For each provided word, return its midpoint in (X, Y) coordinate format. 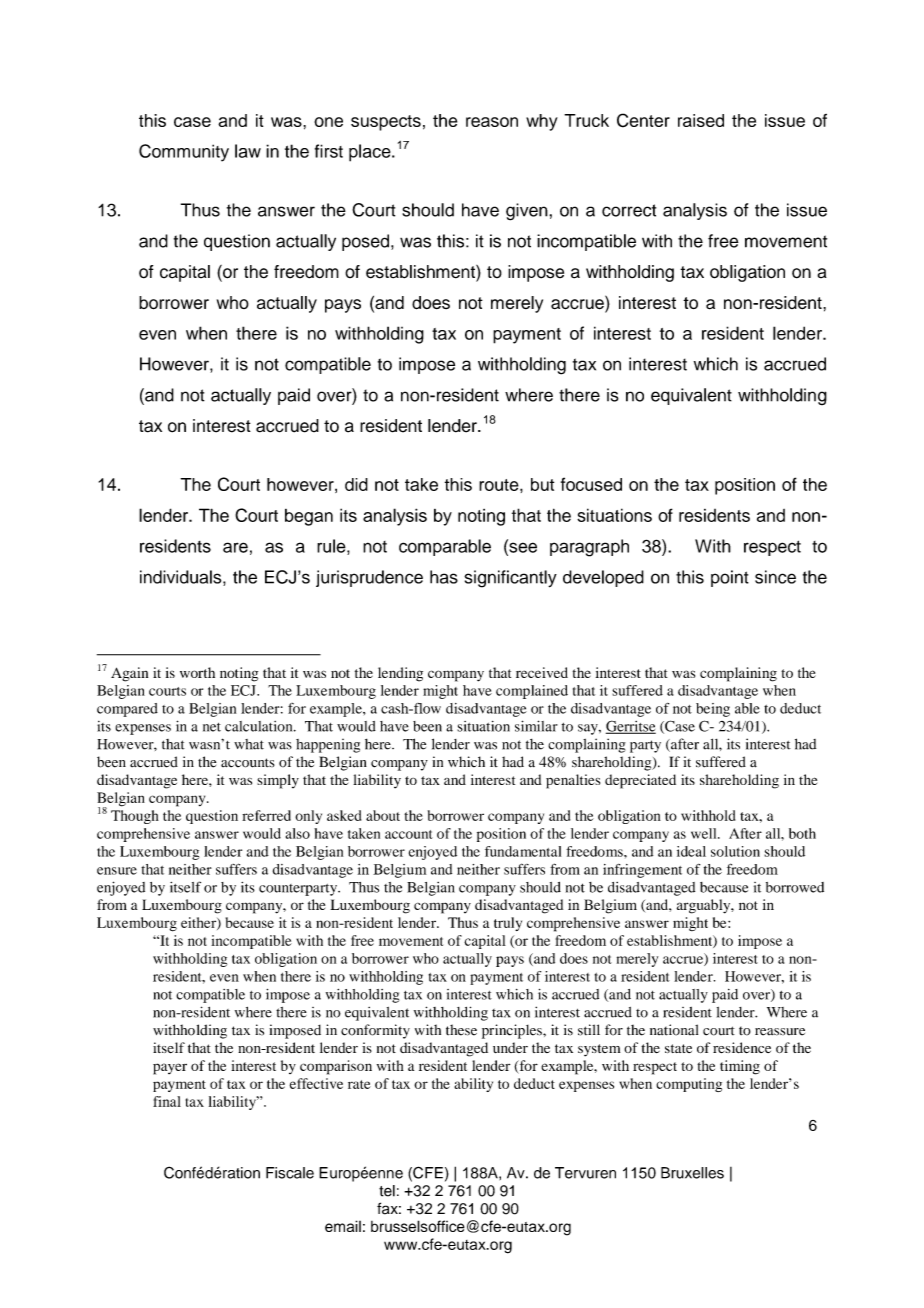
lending (400, 674)
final (167, 1101)
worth (197, 672)
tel (387, 1191)
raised (701, 120)
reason (492, 122)
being (713, 710)
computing (689, 1085)
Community (184, 153)
